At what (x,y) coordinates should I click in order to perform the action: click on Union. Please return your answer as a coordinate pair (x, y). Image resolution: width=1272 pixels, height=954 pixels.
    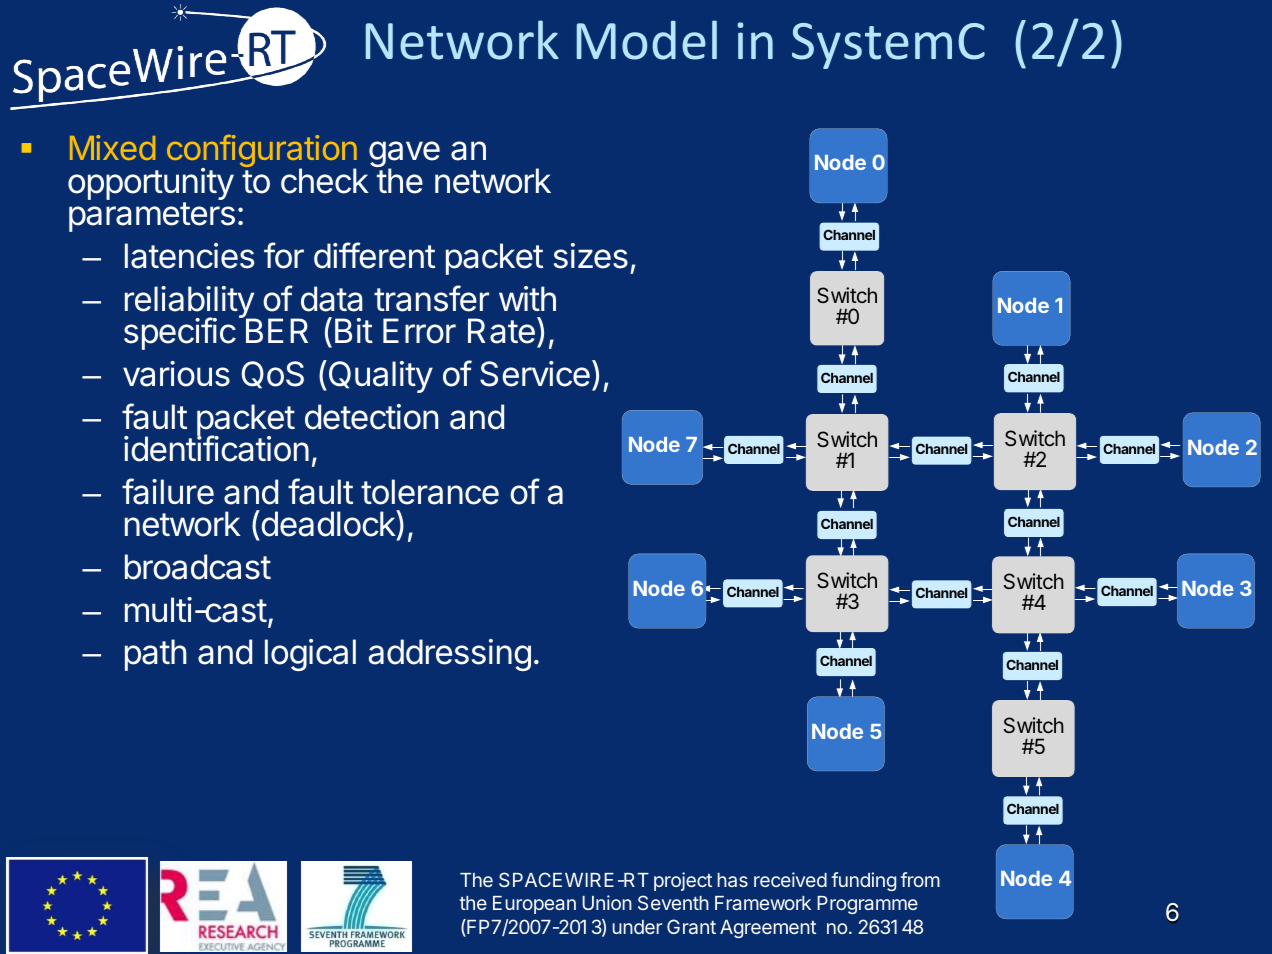
    Looking at the image, I should click on (607, 902).
